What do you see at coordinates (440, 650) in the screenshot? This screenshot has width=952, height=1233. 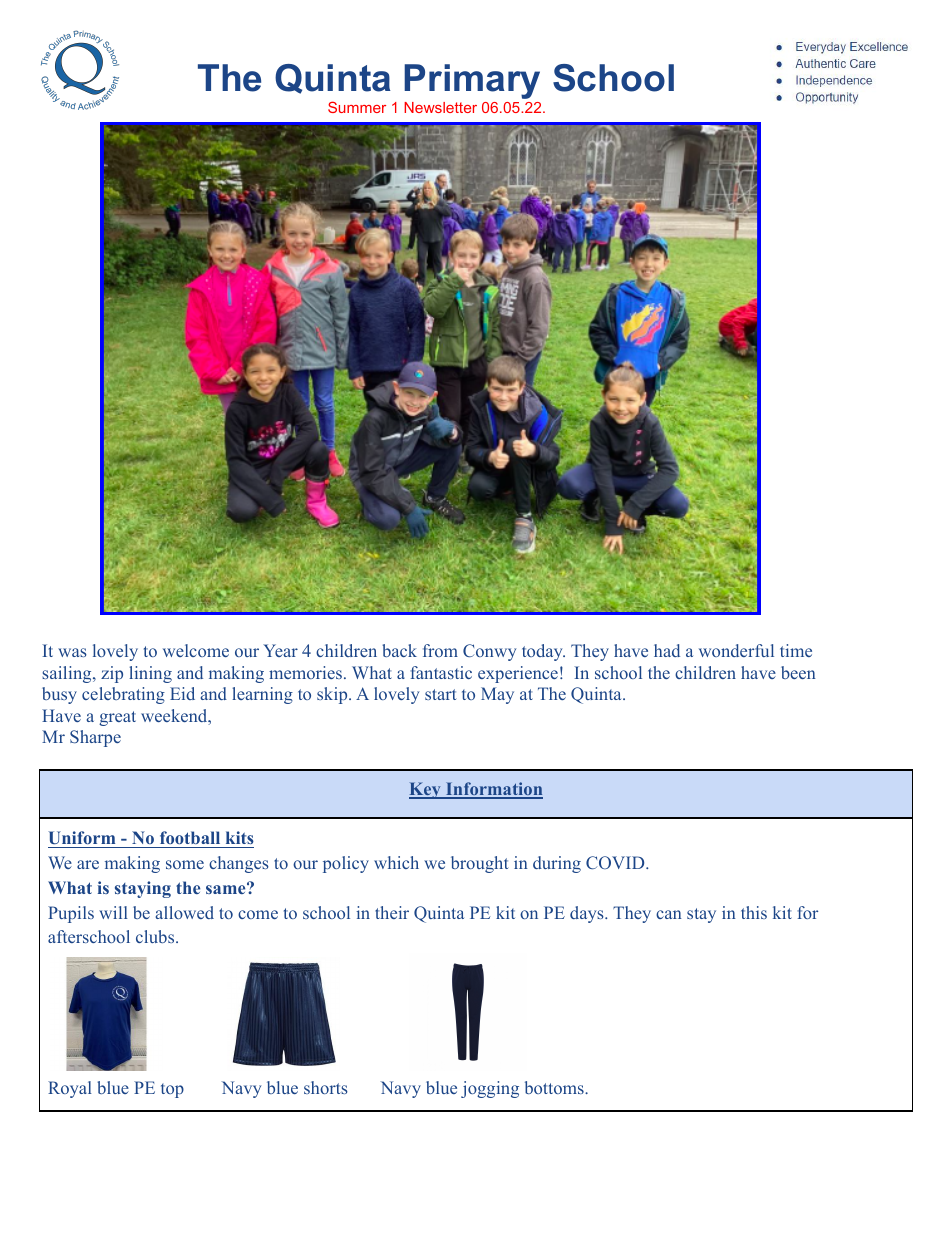 I see `from` at bounding box center [440, 650].
